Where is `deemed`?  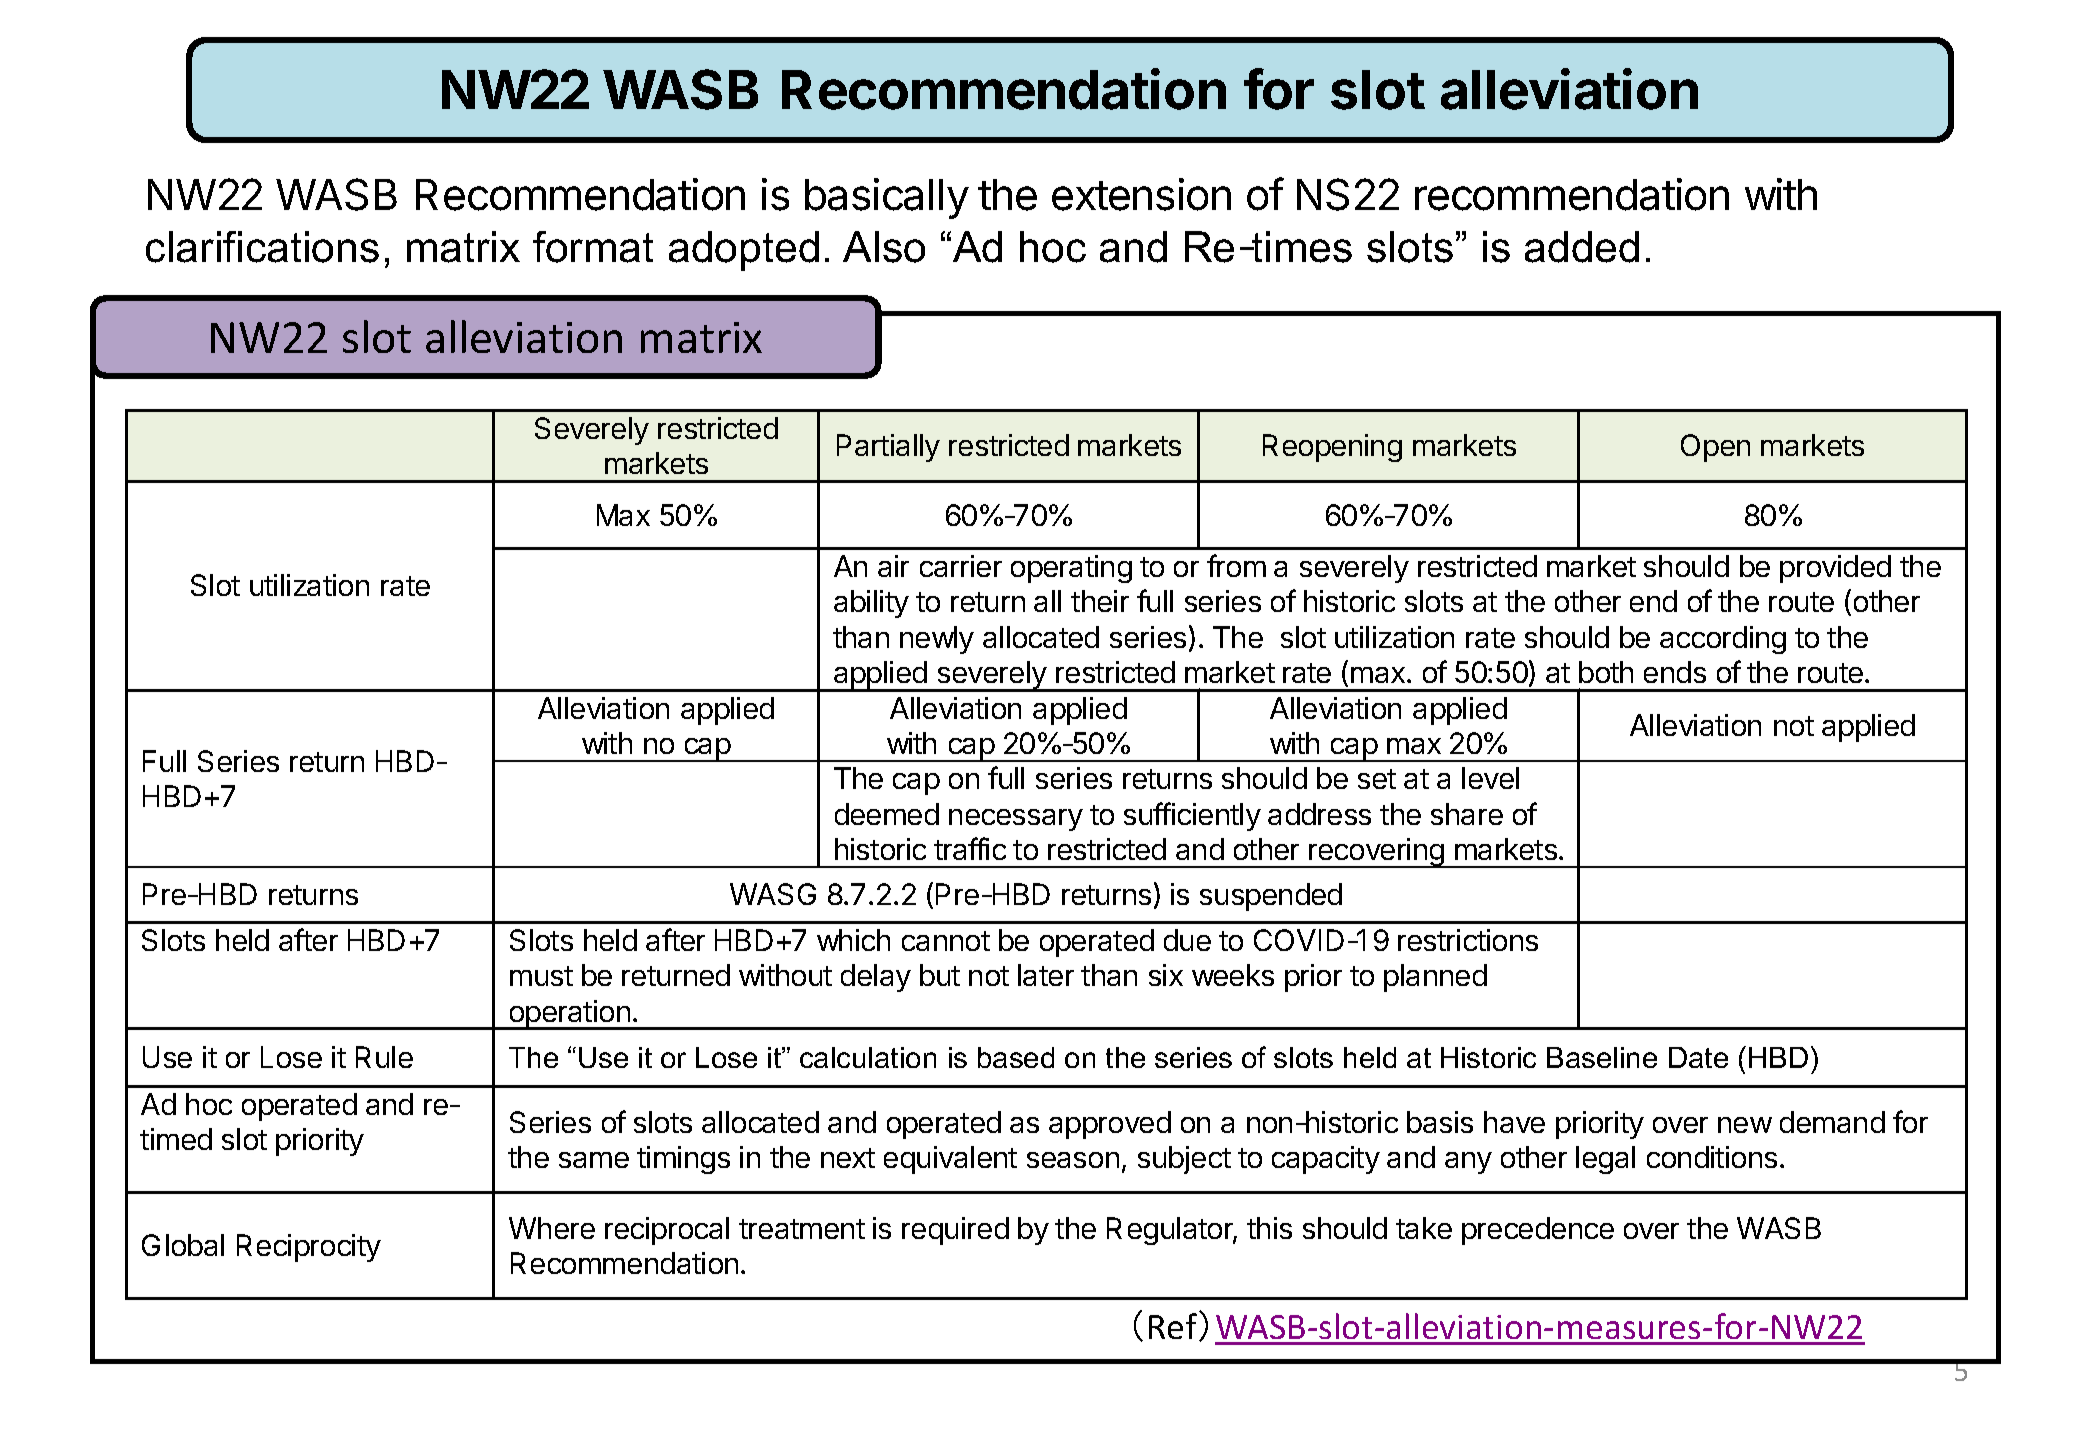
deemed is located at coordinates (887, 814).
